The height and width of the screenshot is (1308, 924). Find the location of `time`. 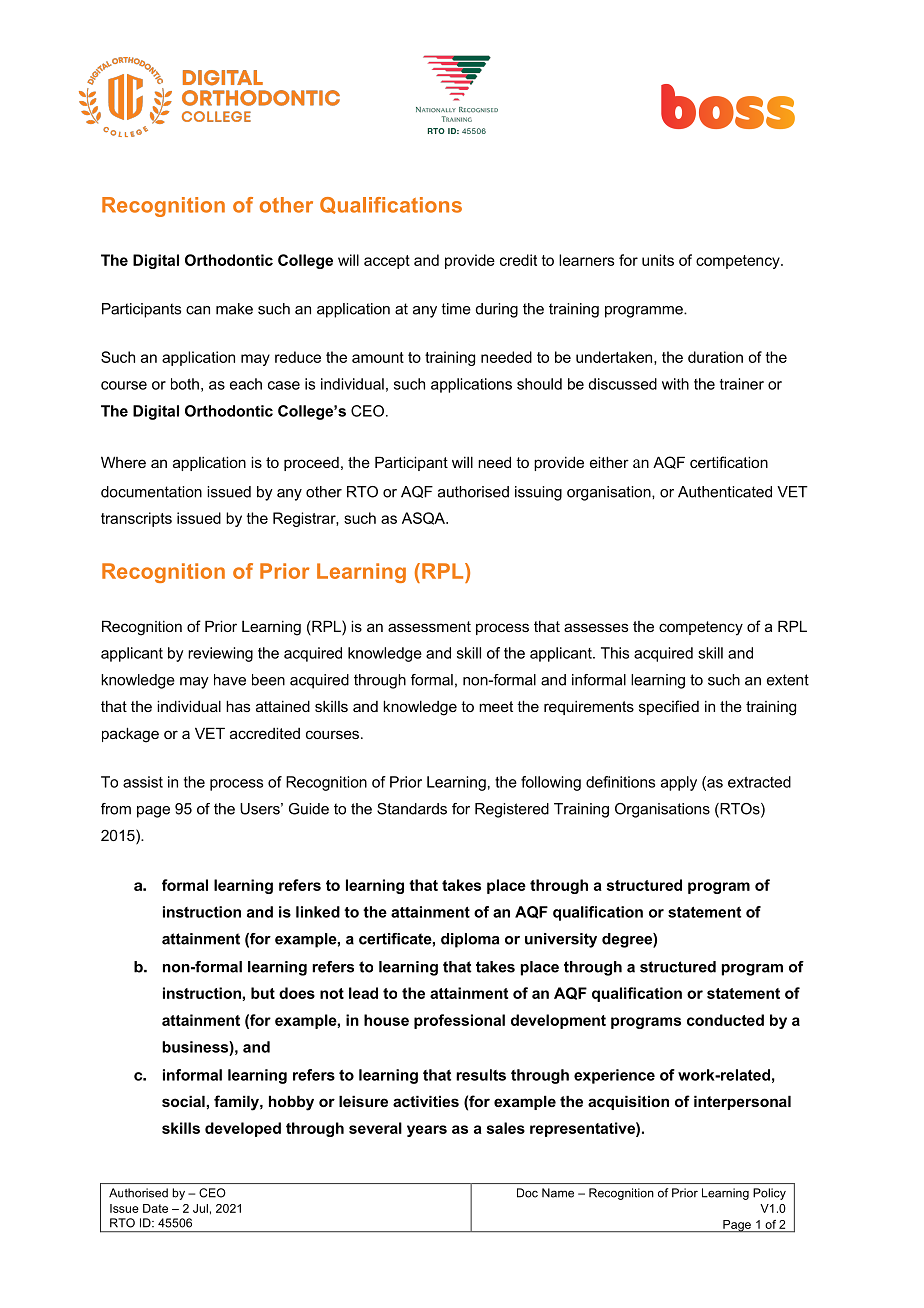

time is located at coordinates (456, 309).
